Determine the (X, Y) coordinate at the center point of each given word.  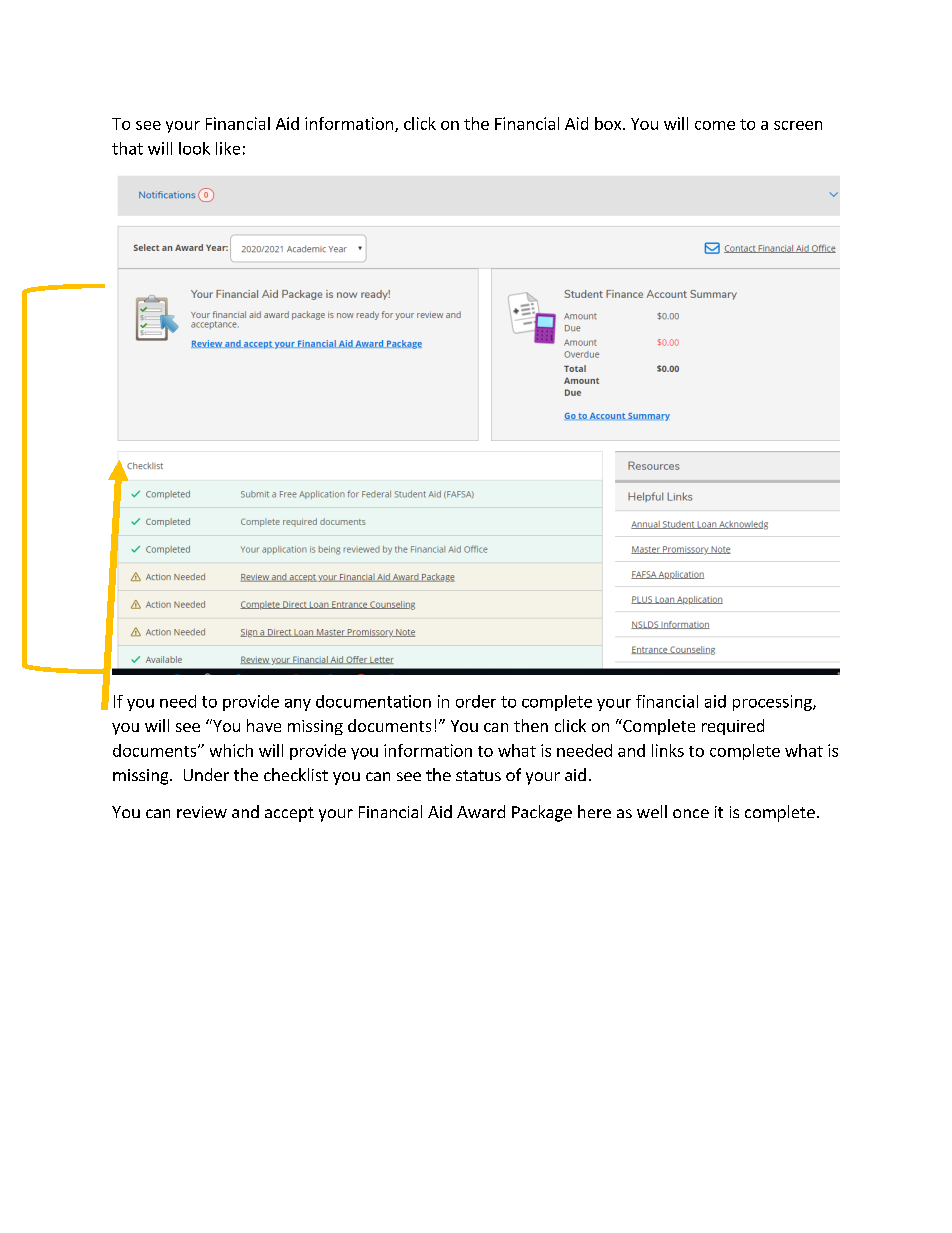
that (127, 148)
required (733, 727)
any (298, 705)
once (691, 813)
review (202, 812)
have (264, 725)
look (194, 148)
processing (773, 703)
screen (798, 125)
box (609, 123)
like (228, 148)
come (715, 125)
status (478, 775)
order (476, 701)
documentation (373, 701)
